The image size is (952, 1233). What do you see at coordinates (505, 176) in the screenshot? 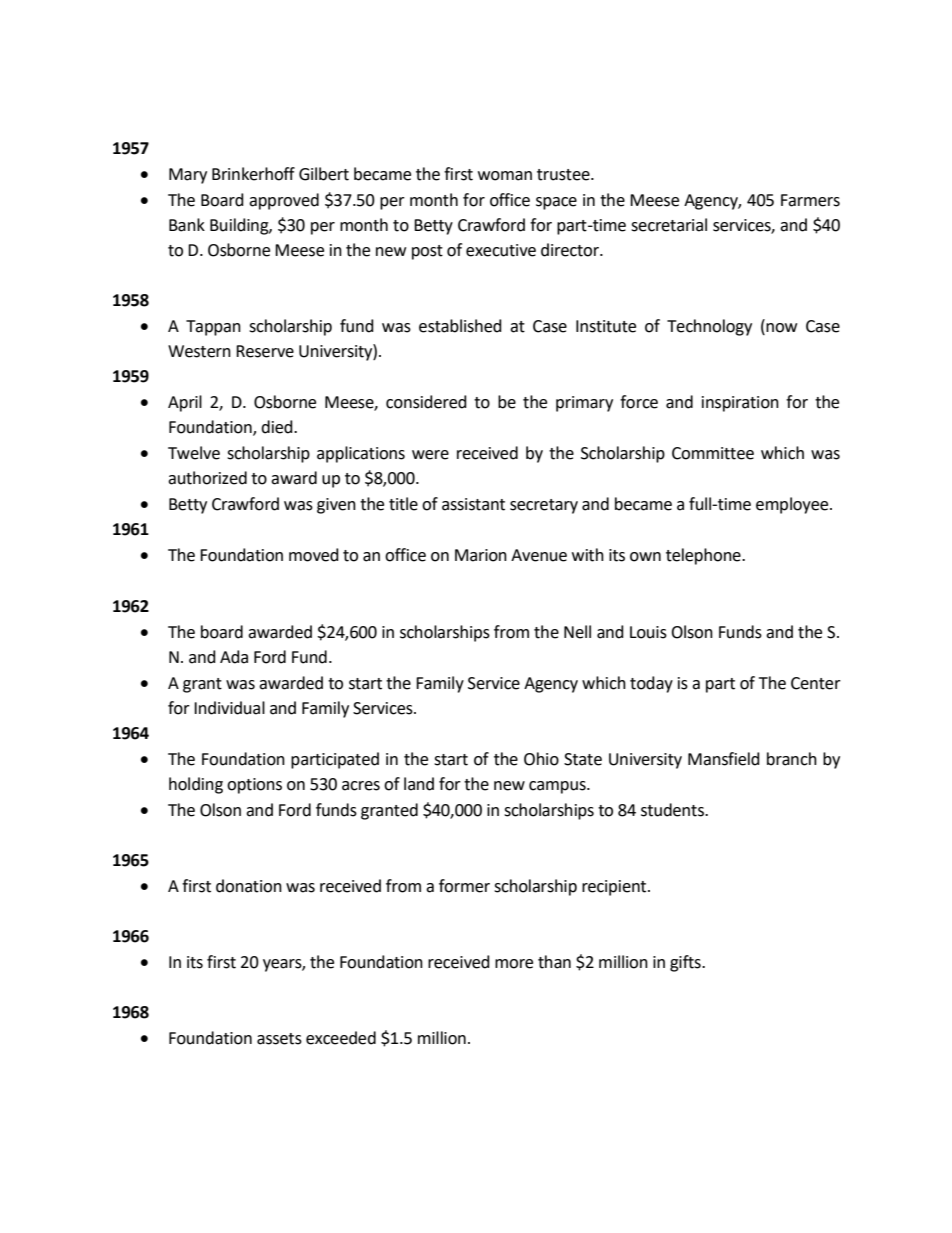
I see `woman` at bounding box center [505, 176].
